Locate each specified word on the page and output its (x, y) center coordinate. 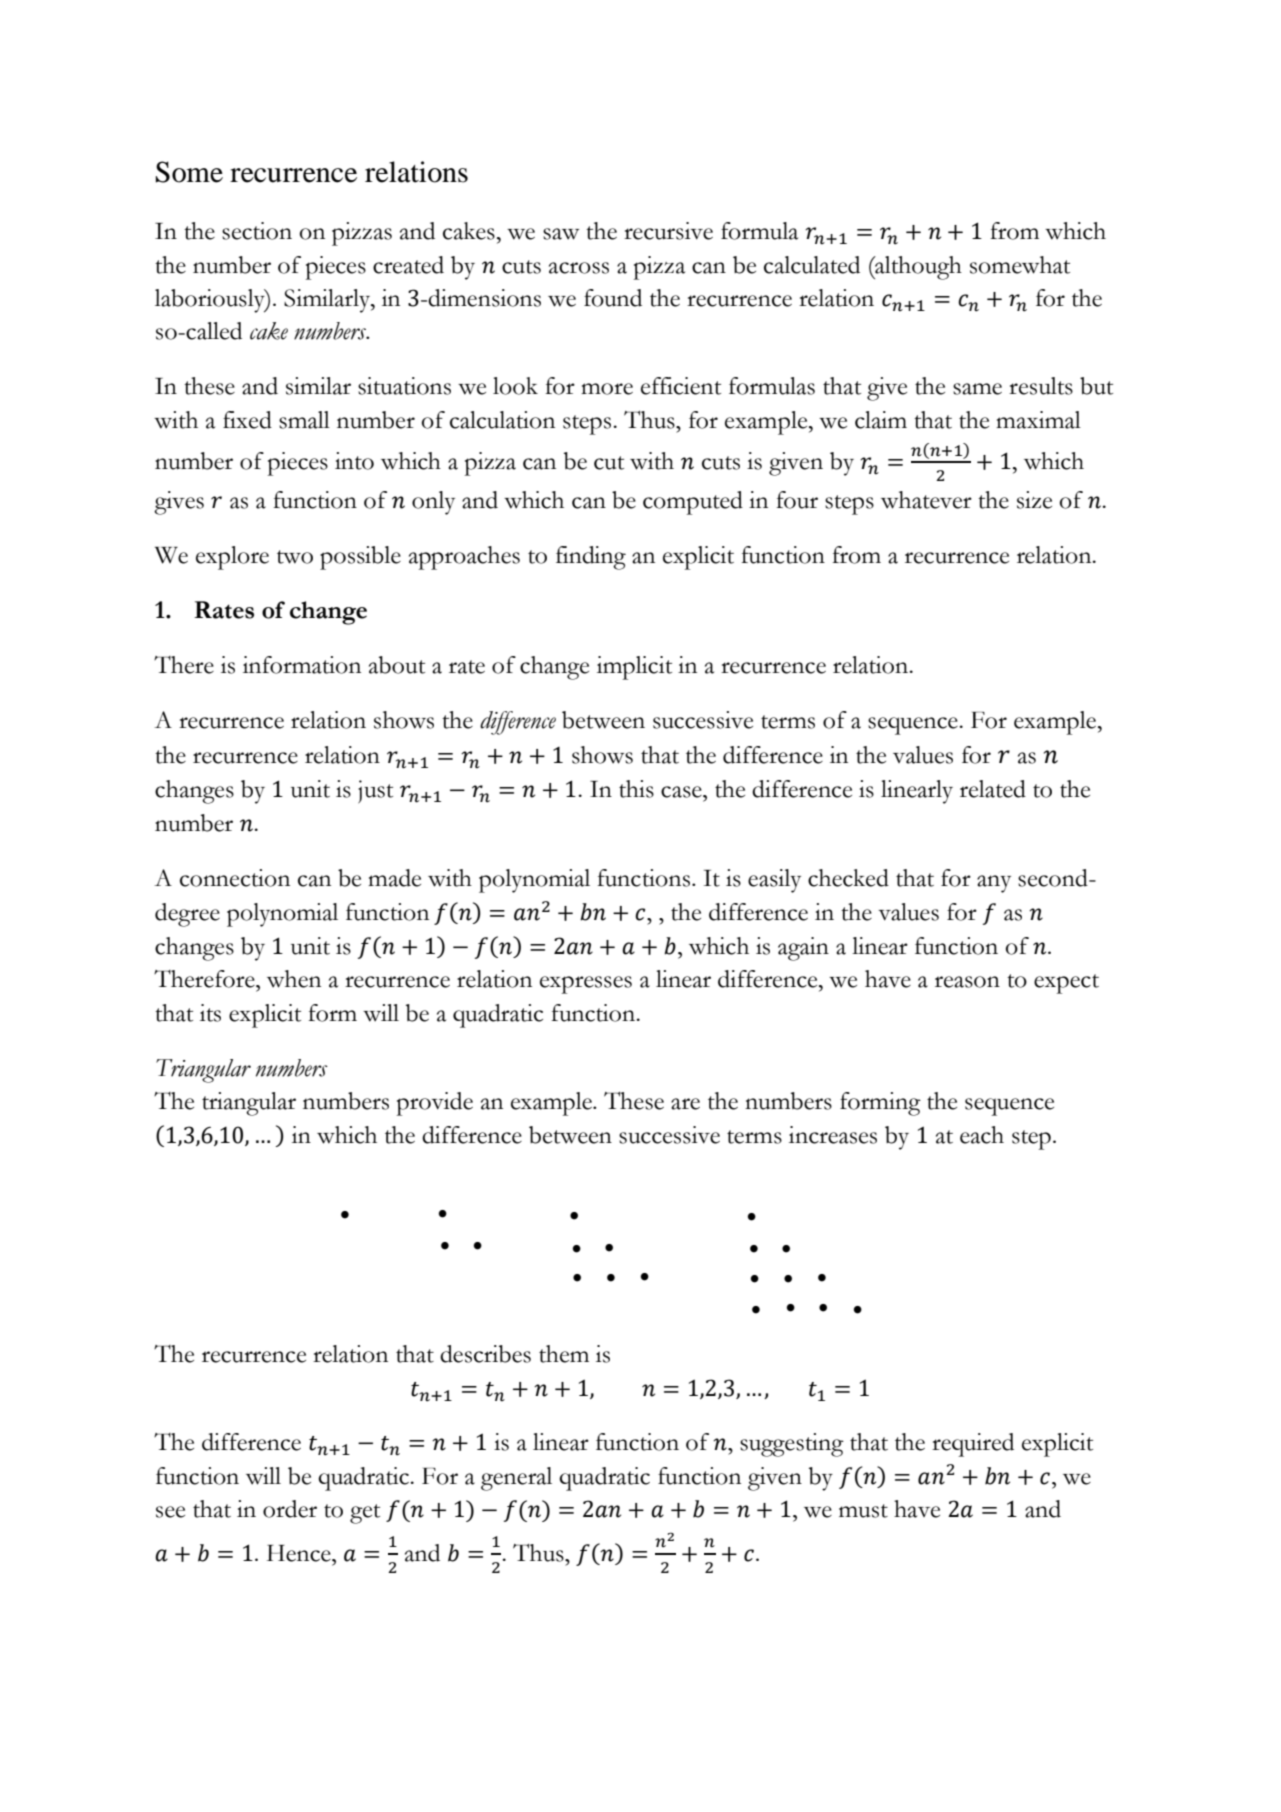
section (257, 231)
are (685, 1104)
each (982, 1135)
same (977, 389)
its (210, 1013)
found (613, 298)
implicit (634, 668)
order (290, 1509)
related (993, 789)
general (516, 1479)
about (397, 665)
